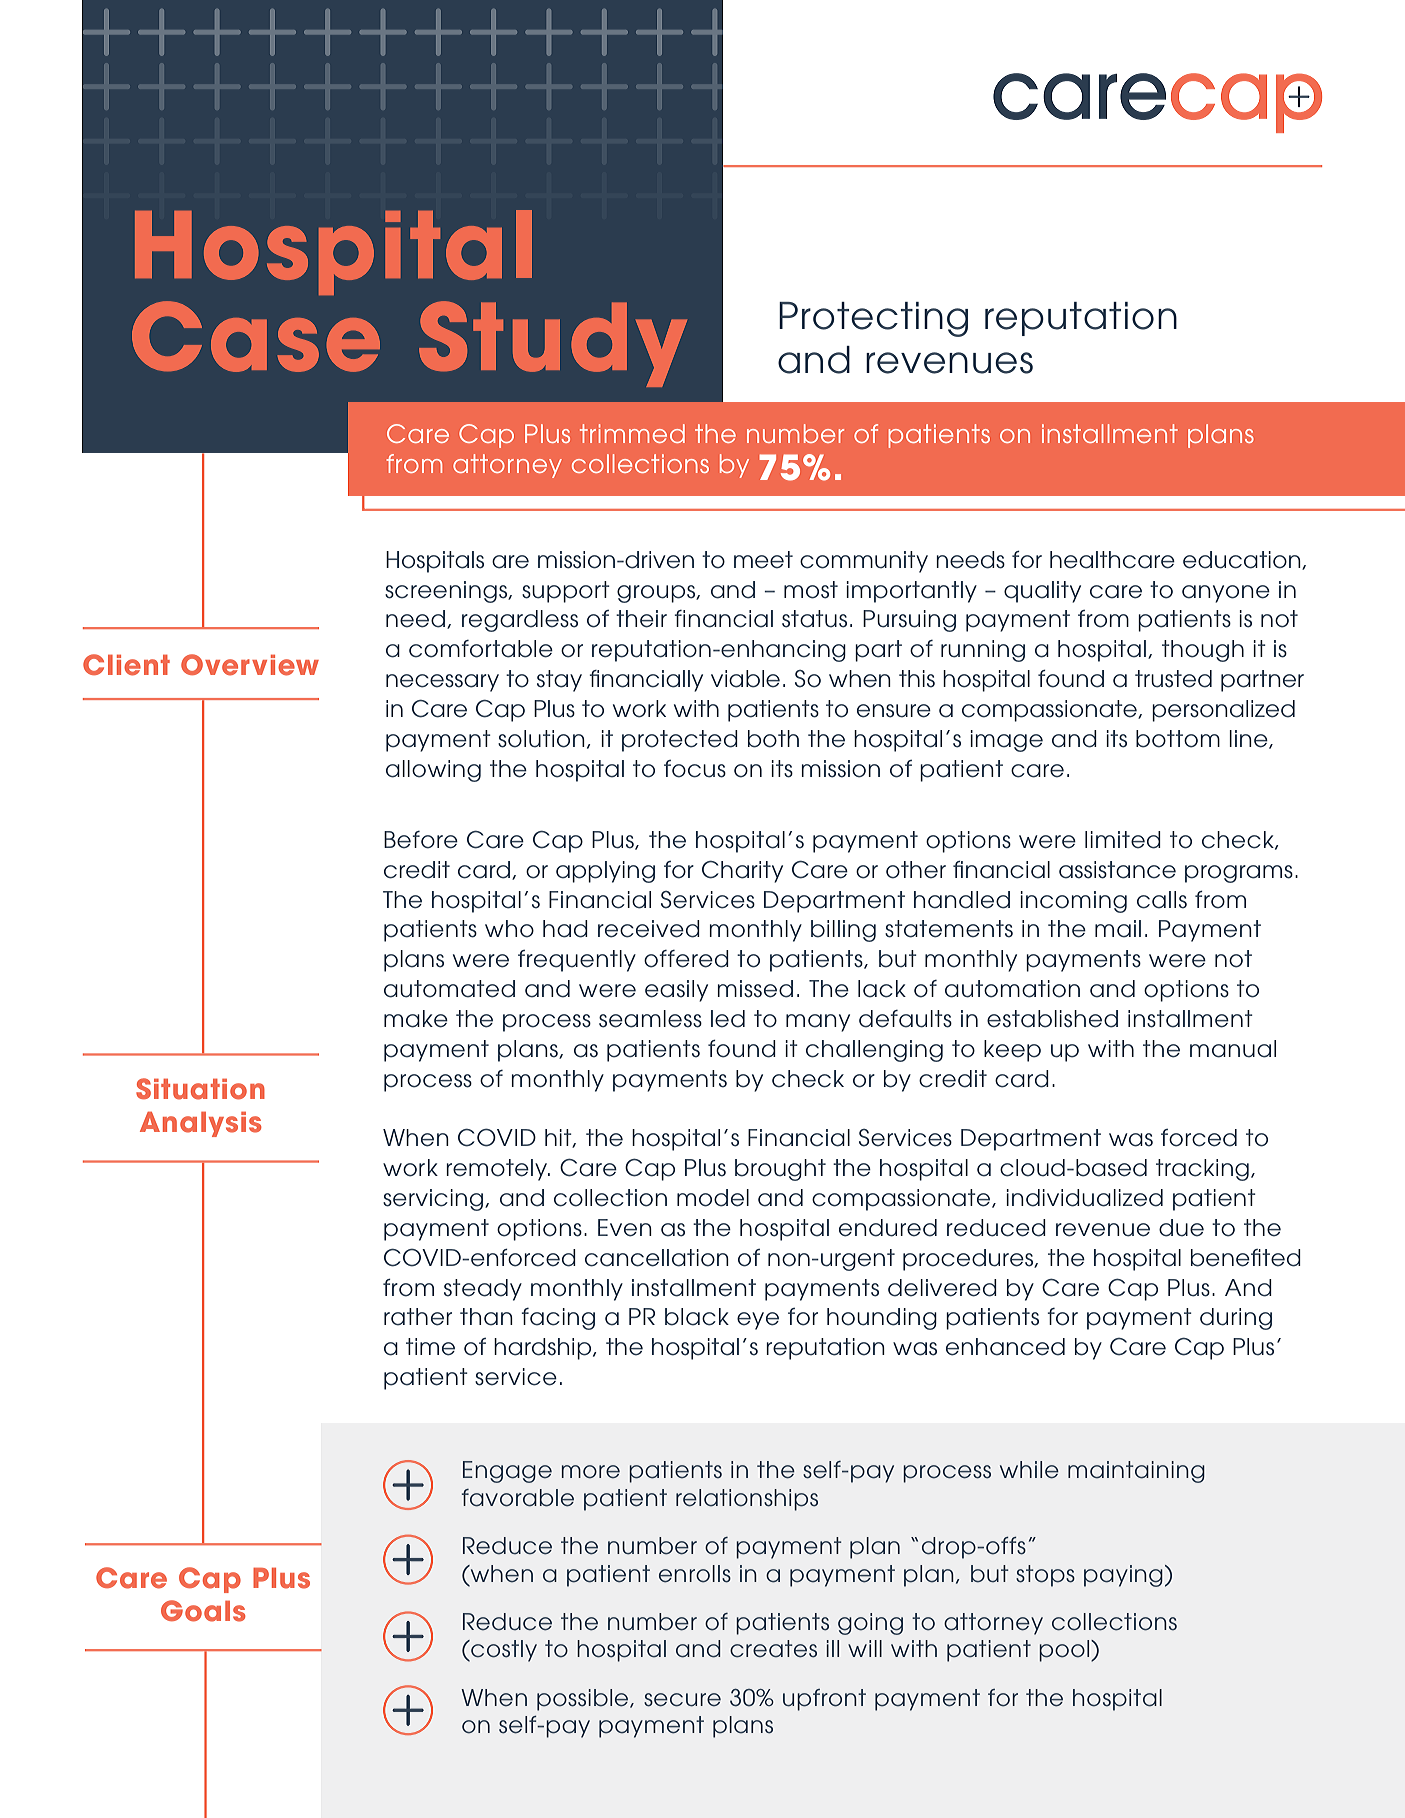 Image resolution: width=1405 pixels, height=1818 pixels. What do you see at coordinates (676, 991) in the image?
I see `easily` at bounding box center [676, 991].
